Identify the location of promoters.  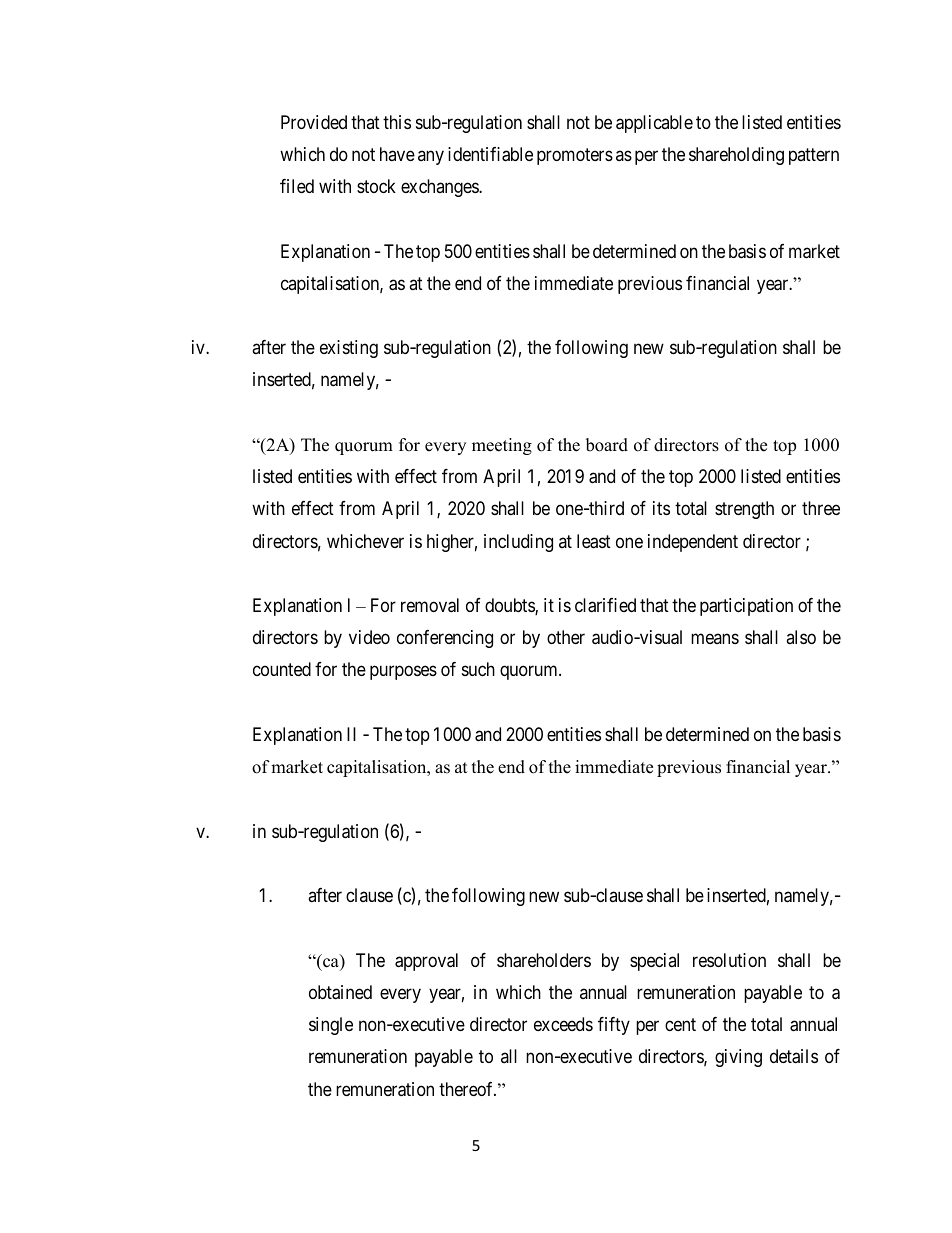
(575, 156).
